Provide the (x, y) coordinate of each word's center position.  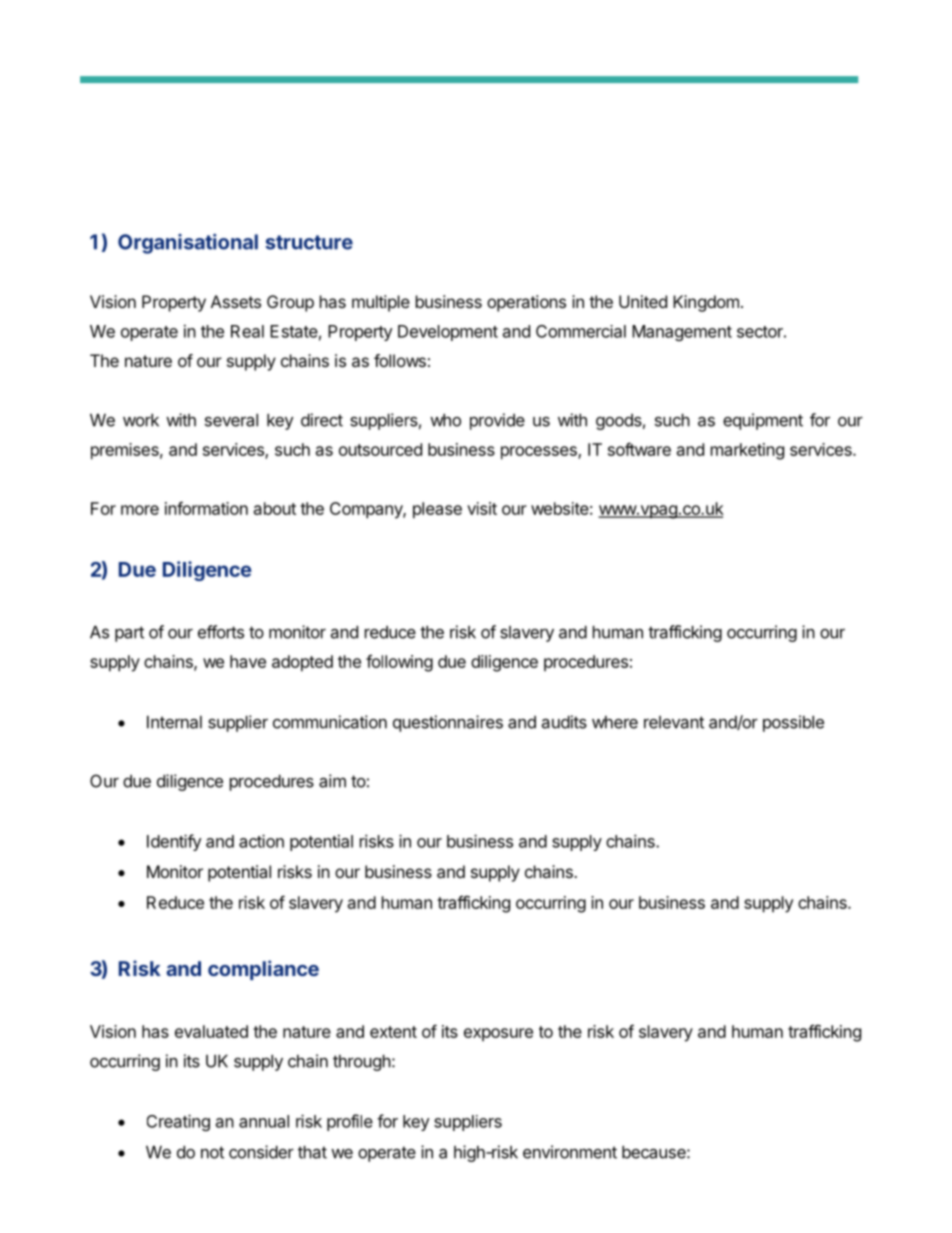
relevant (674, 722)
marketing (747, 451)
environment (570, 1152)
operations (526, 303)
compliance (263, 970)
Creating (178, 1122)
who (445, 420)
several (231, 420)
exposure (498, 1034)
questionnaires (448, 723)
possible (793, 723)
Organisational (188, 244)
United (643, 301)
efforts (221, 632)
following (399, 663)
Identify (174, 842)
